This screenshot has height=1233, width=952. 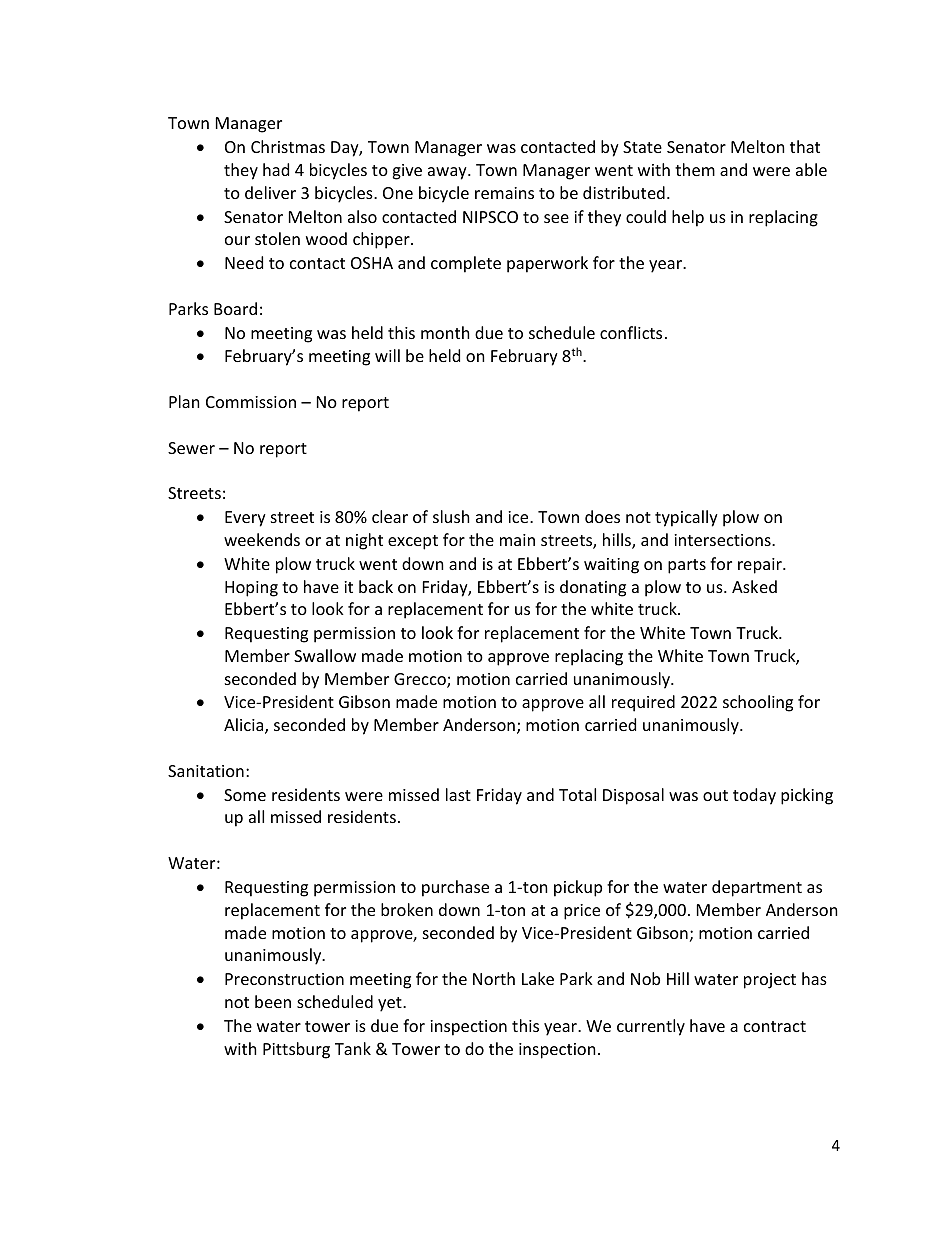 I want to click on been, so click(x=273, y=1001).
